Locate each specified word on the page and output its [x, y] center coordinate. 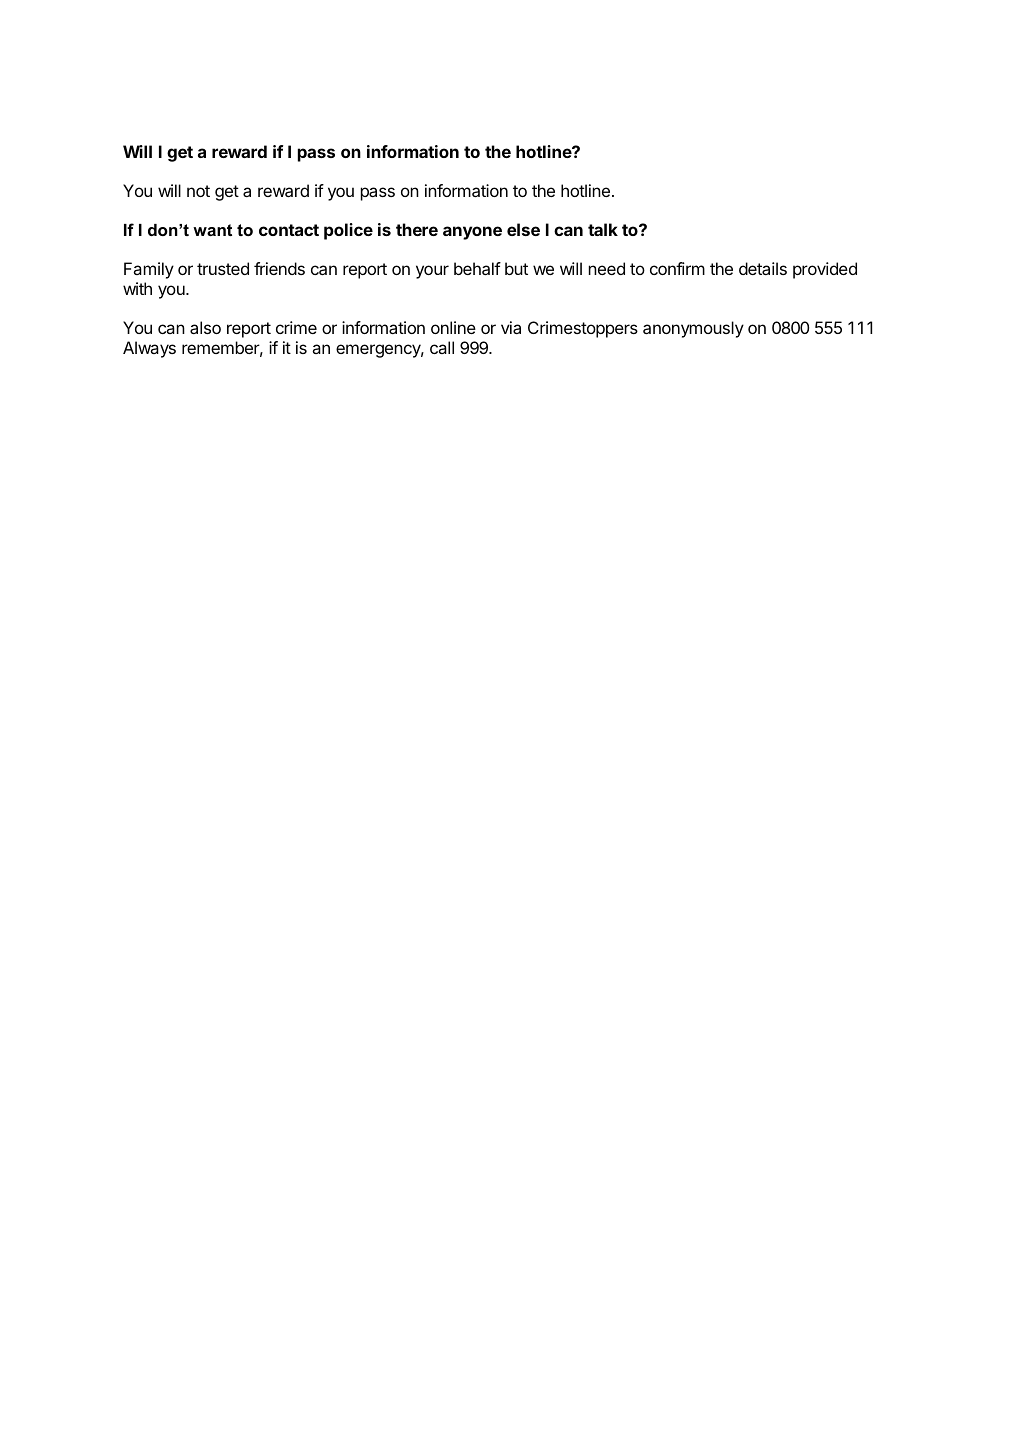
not [198, 191]
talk [603, 229]
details [763, 268]
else [523, 229]
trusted [223, 268]
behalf [477, 268]
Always [149, 349]
